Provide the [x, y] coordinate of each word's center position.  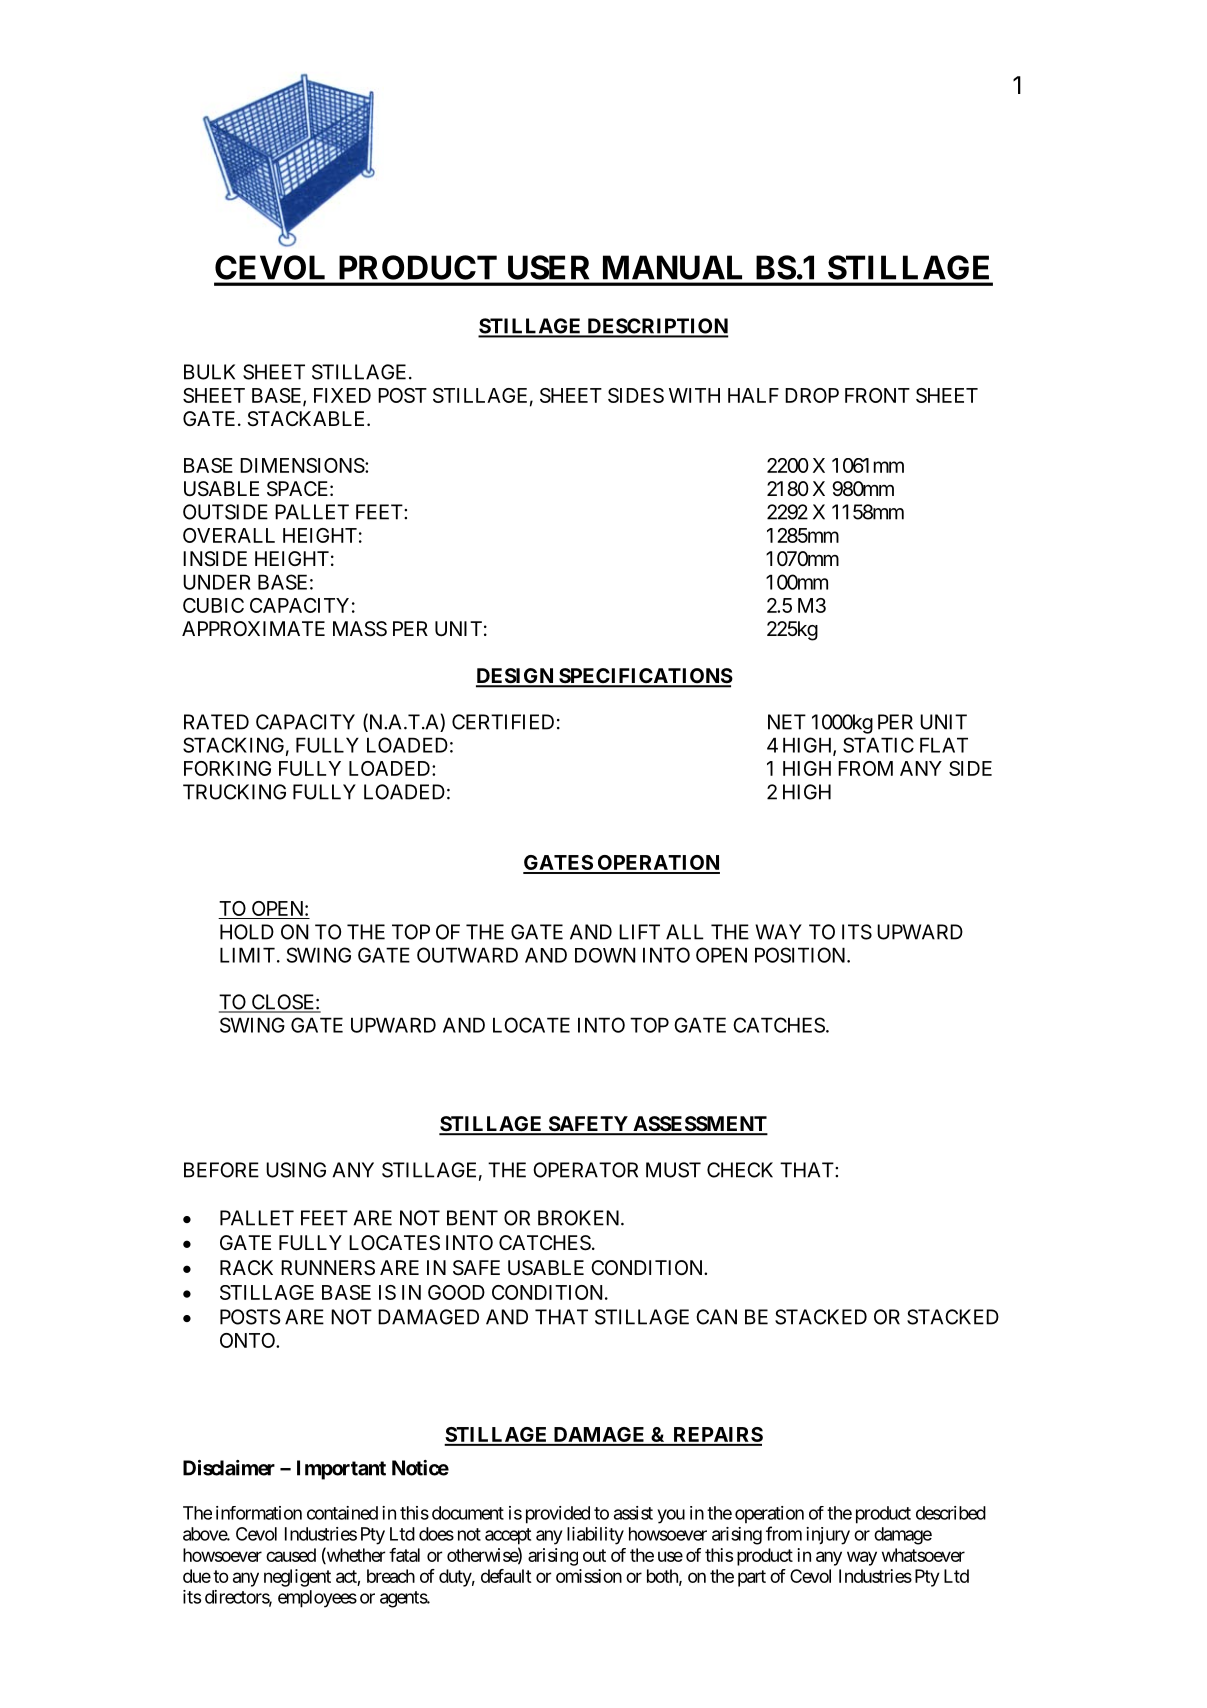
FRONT [877, 395]
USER [548, 267]
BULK [209, 372]
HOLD [247, 932]
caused [291, 1555]
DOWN [605, 955]
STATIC [878, 745]
